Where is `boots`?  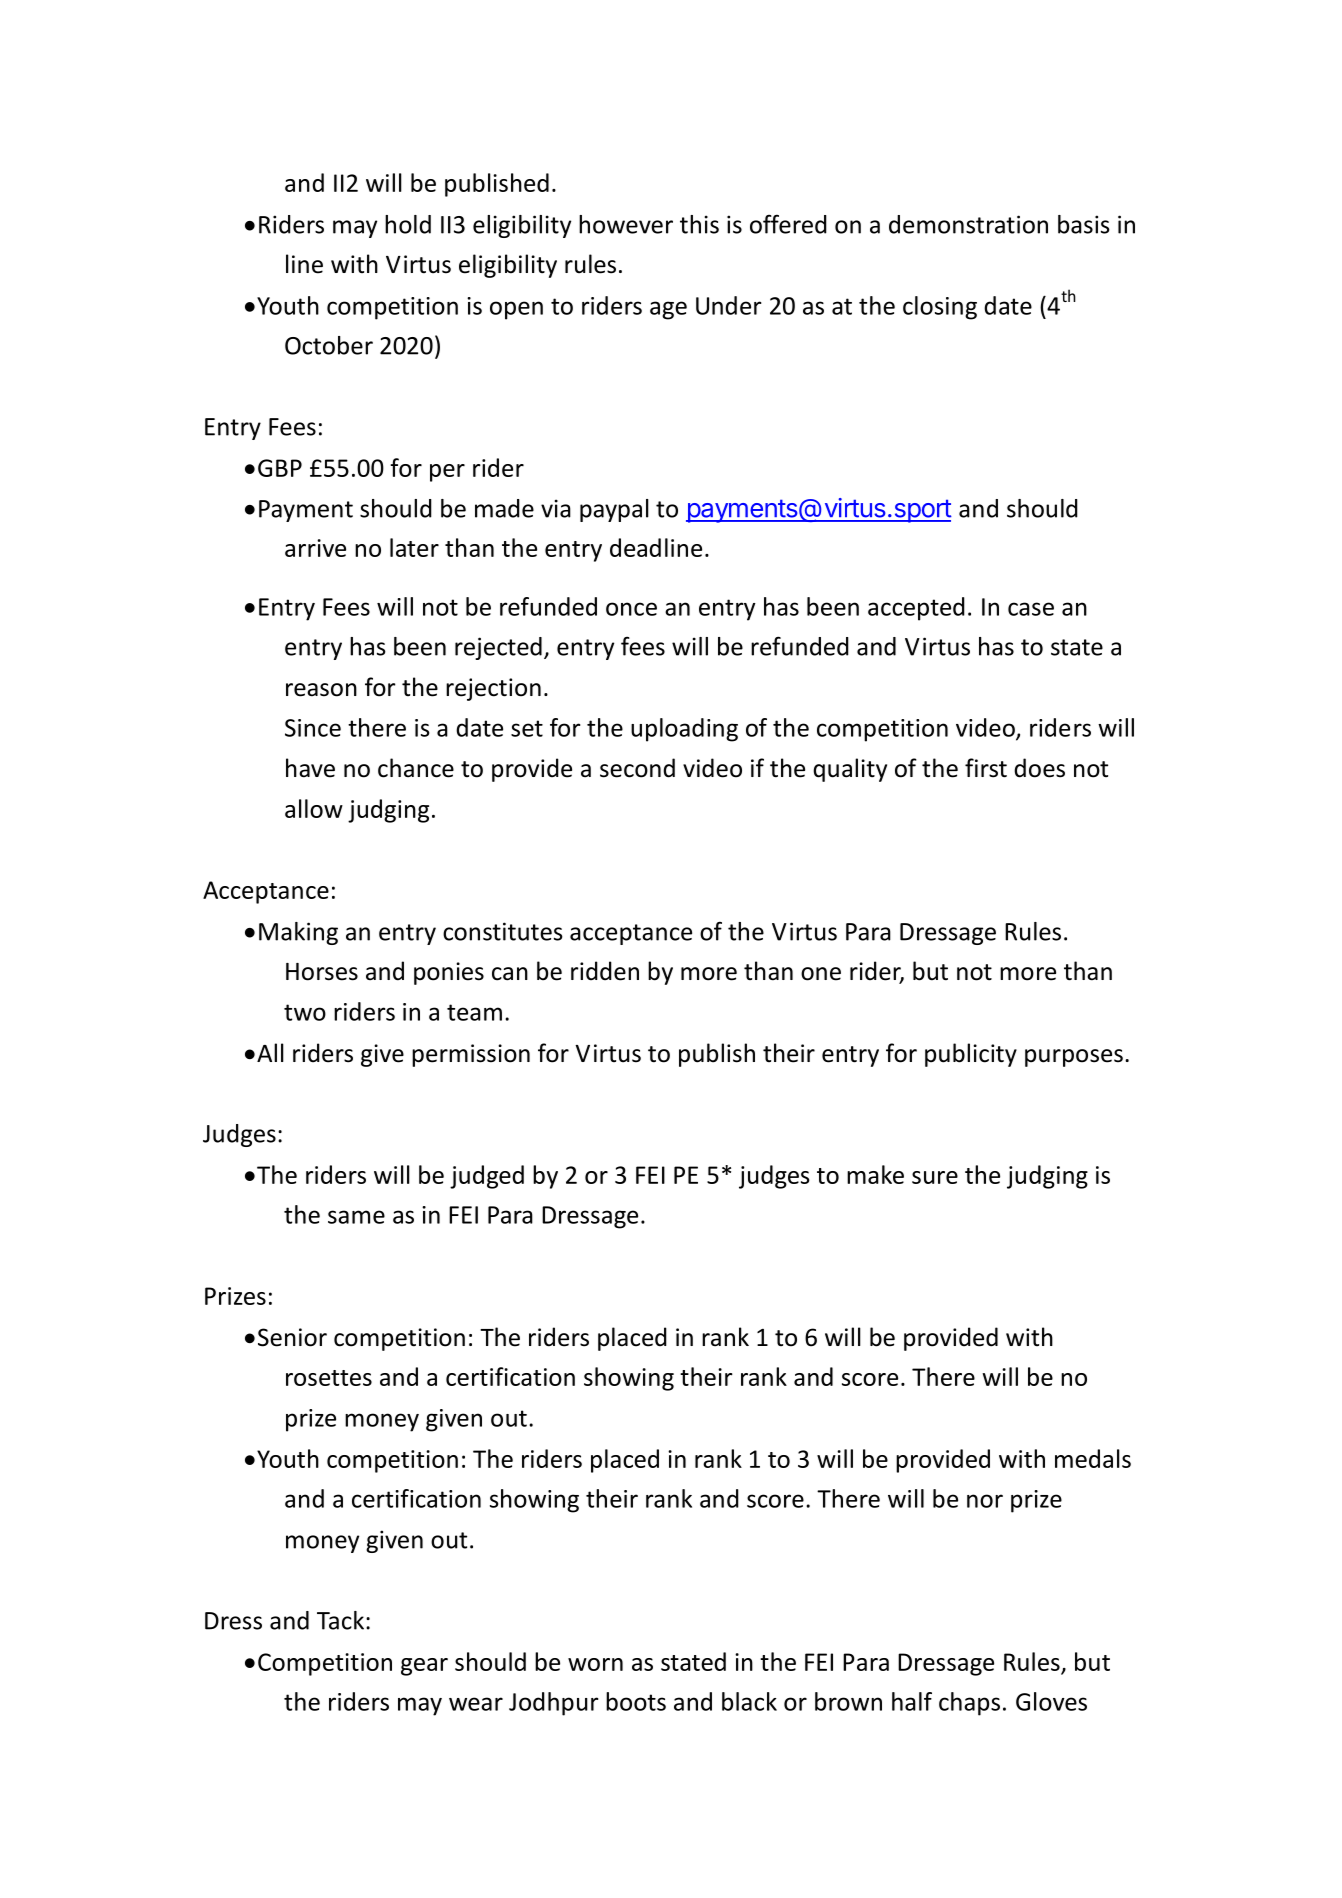
boots is located at coordinates (636, 1701).
